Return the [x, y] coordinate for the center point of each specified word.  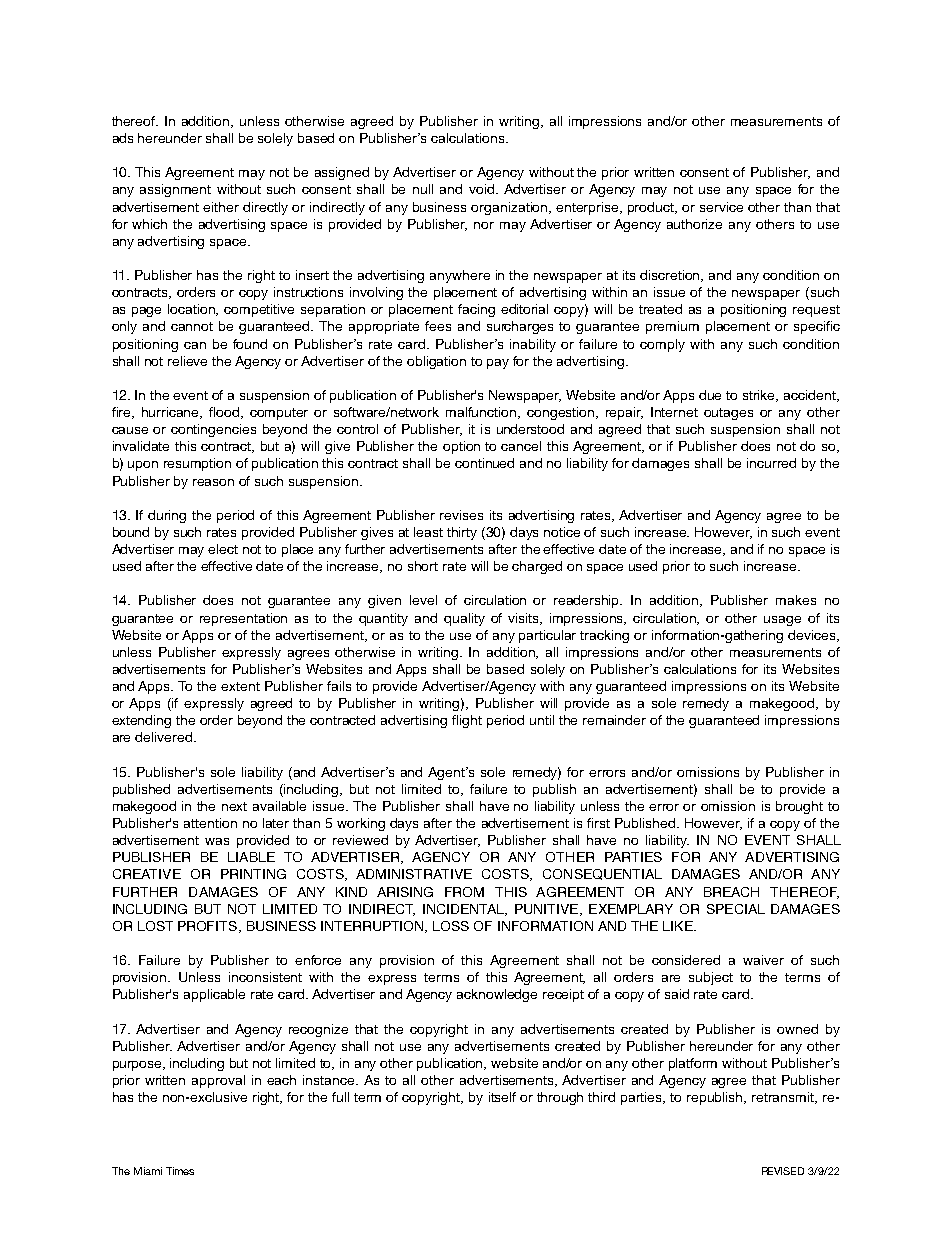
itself [502, 1097]
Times [180, 1171]
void [483, 189]
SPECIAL [736, 909]
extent [240, 686]
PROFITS [209, 927]
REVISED [783, 1171]
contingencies [213, 430]
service [721, 207]
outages [728, 414]
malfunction [482, 413]
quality [464, 619]
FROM [464, 892]
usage [782, 621]
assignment [175, 190]
